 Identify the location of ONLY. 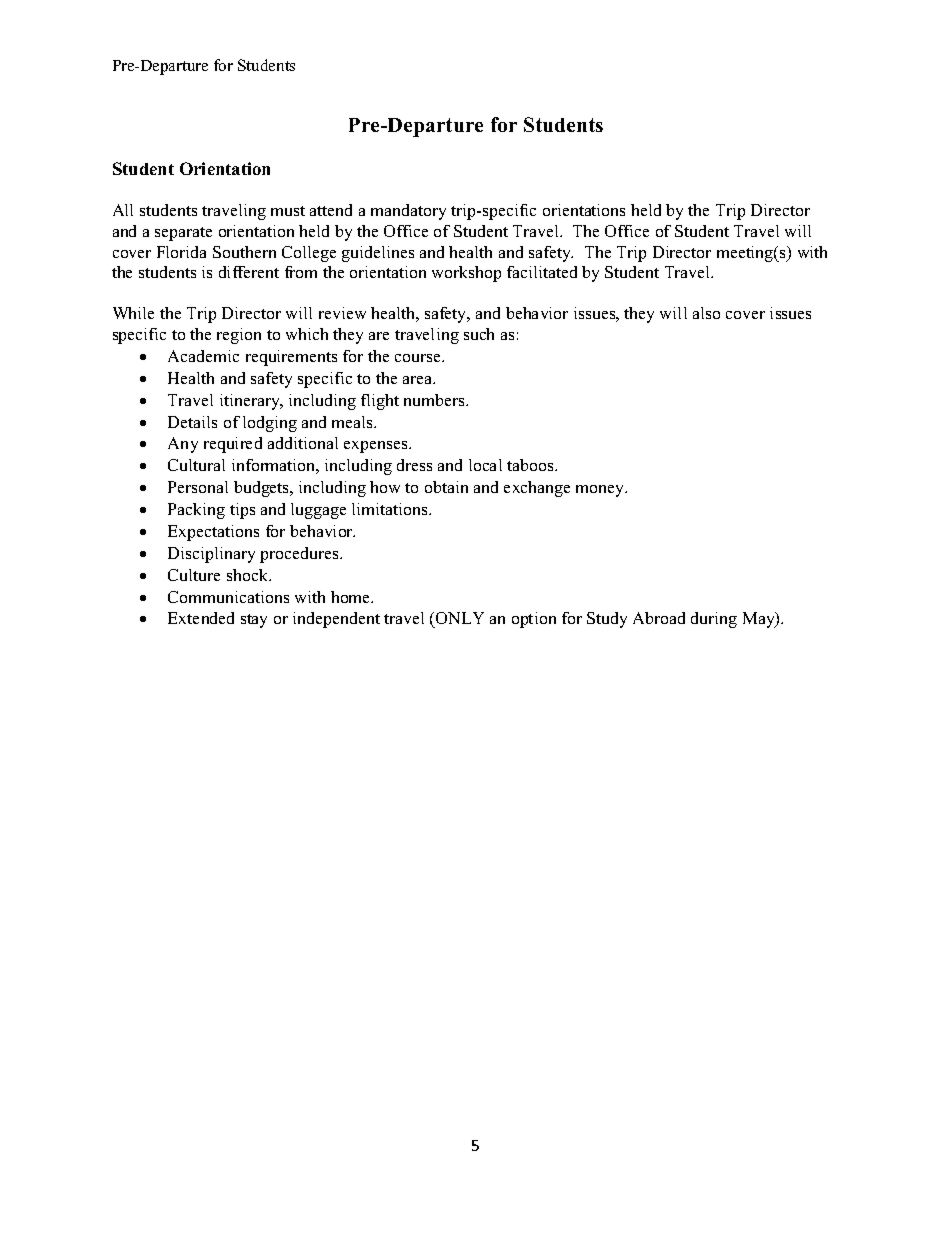
(459, 620).
